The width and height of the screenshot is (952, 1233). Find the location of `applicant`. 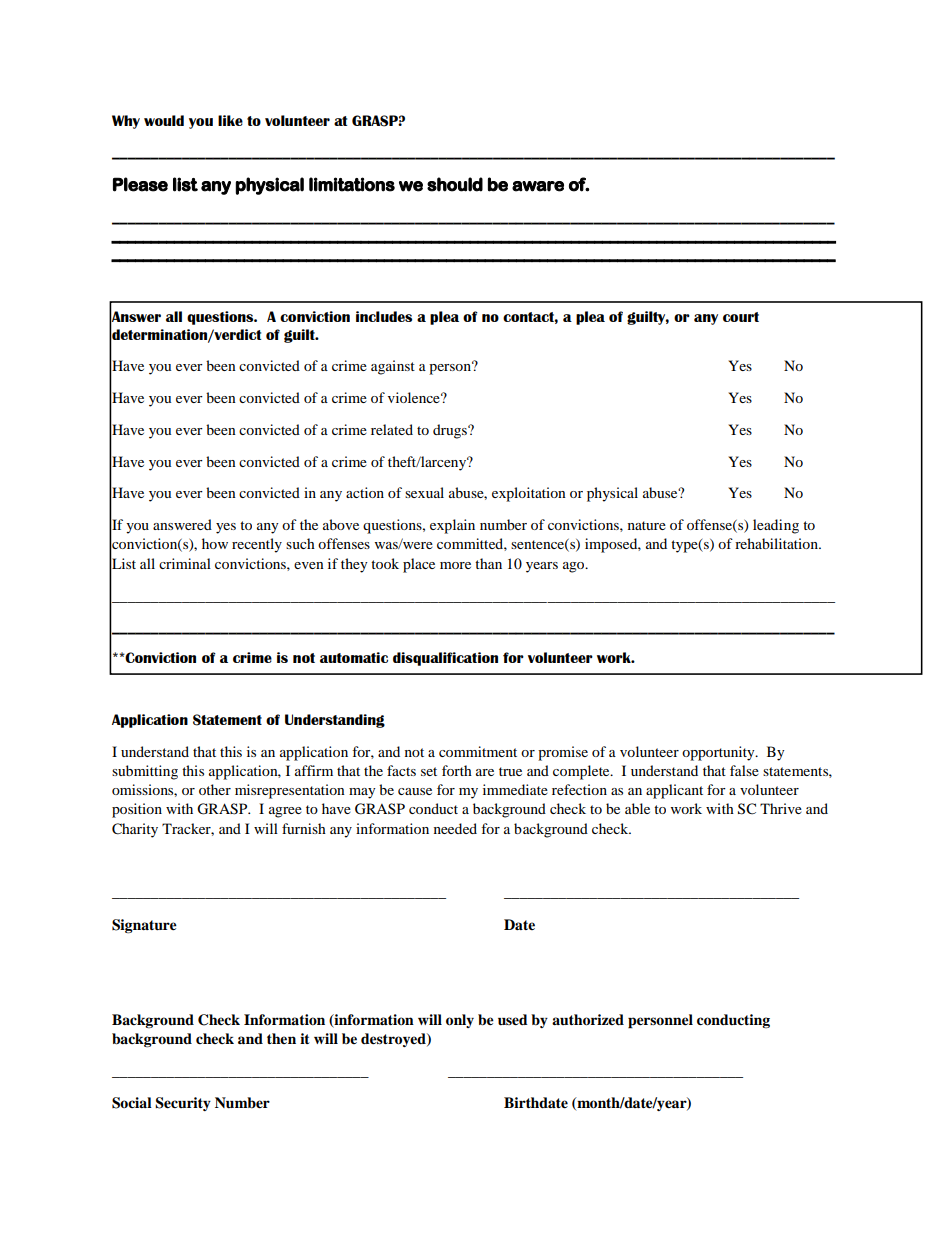

applicant is located at coordinates (674, 791).
